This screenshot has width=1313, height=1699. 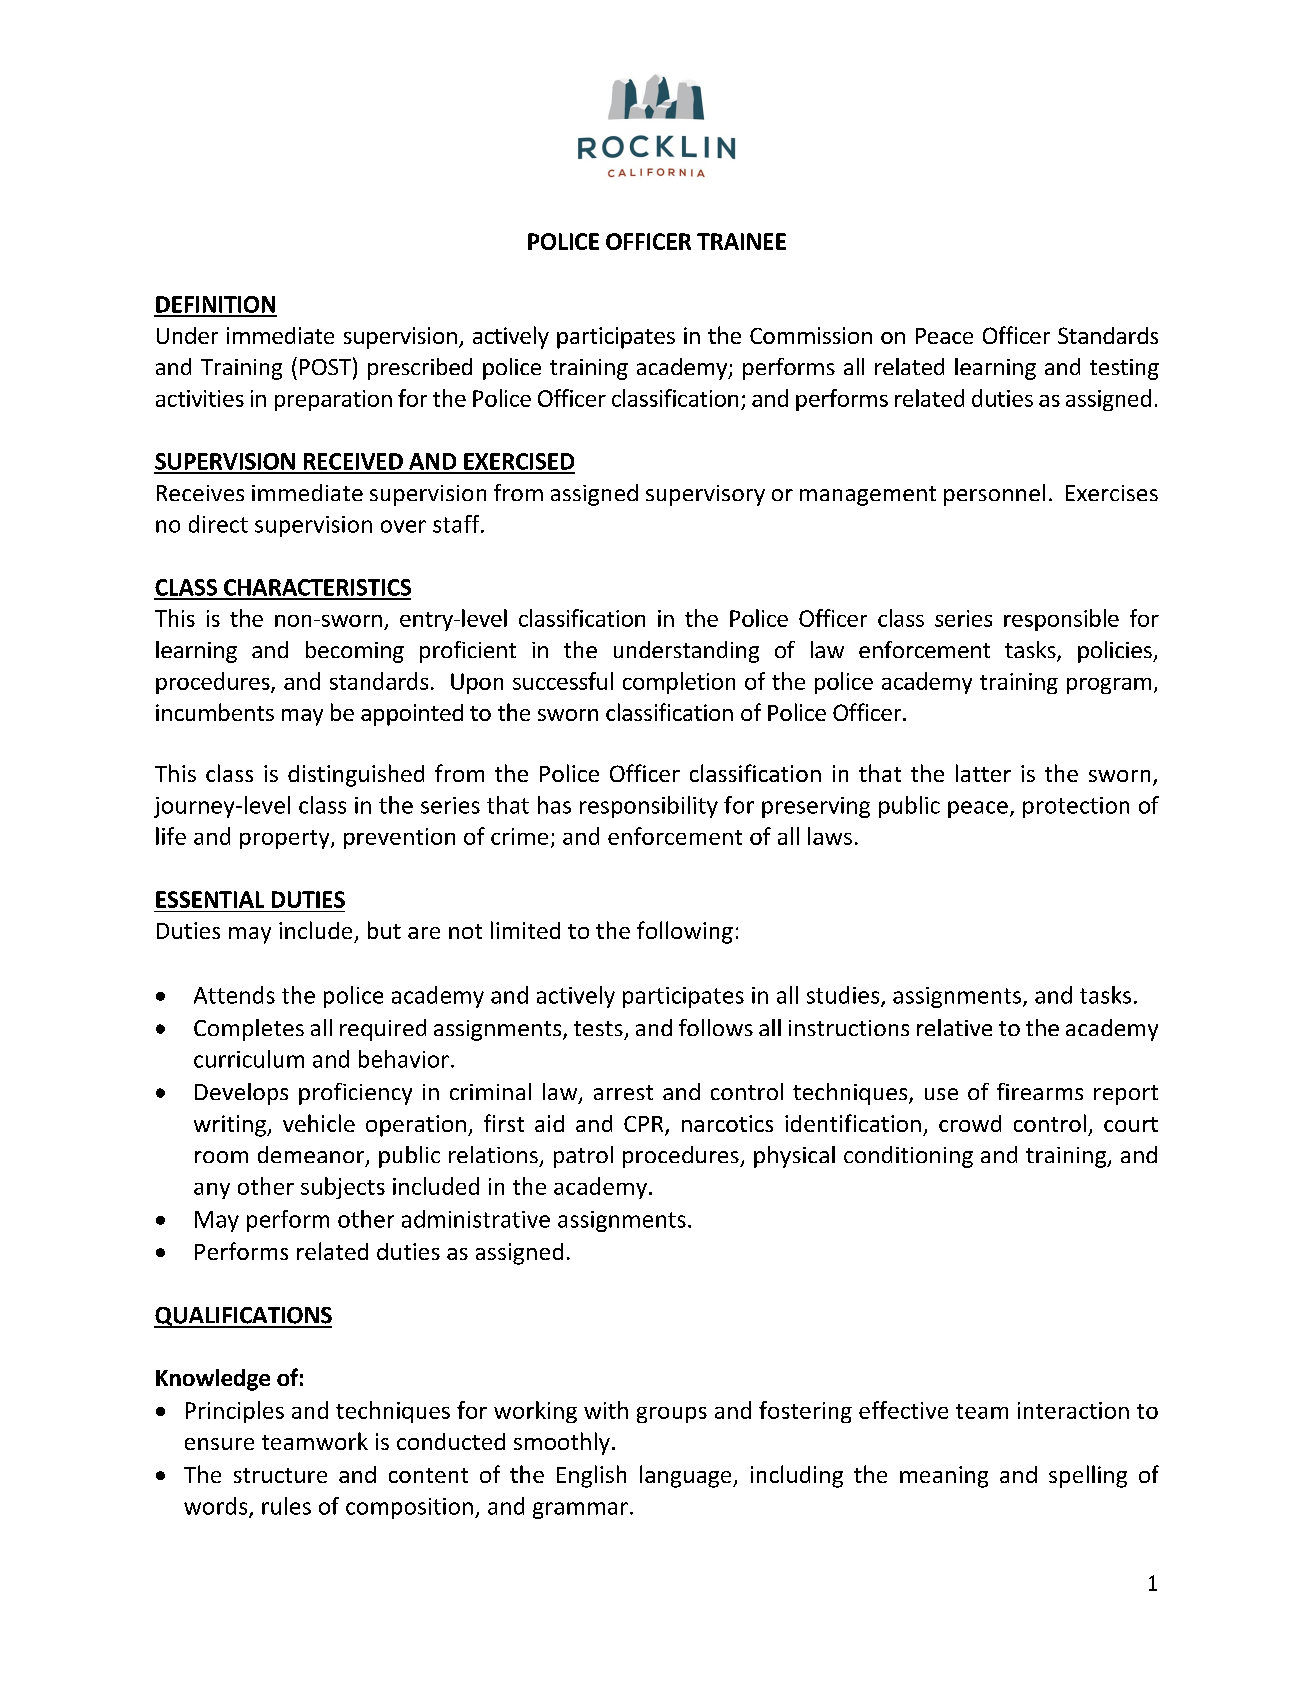 I want to click on TRAINEE, so click(x=741, y=241).
